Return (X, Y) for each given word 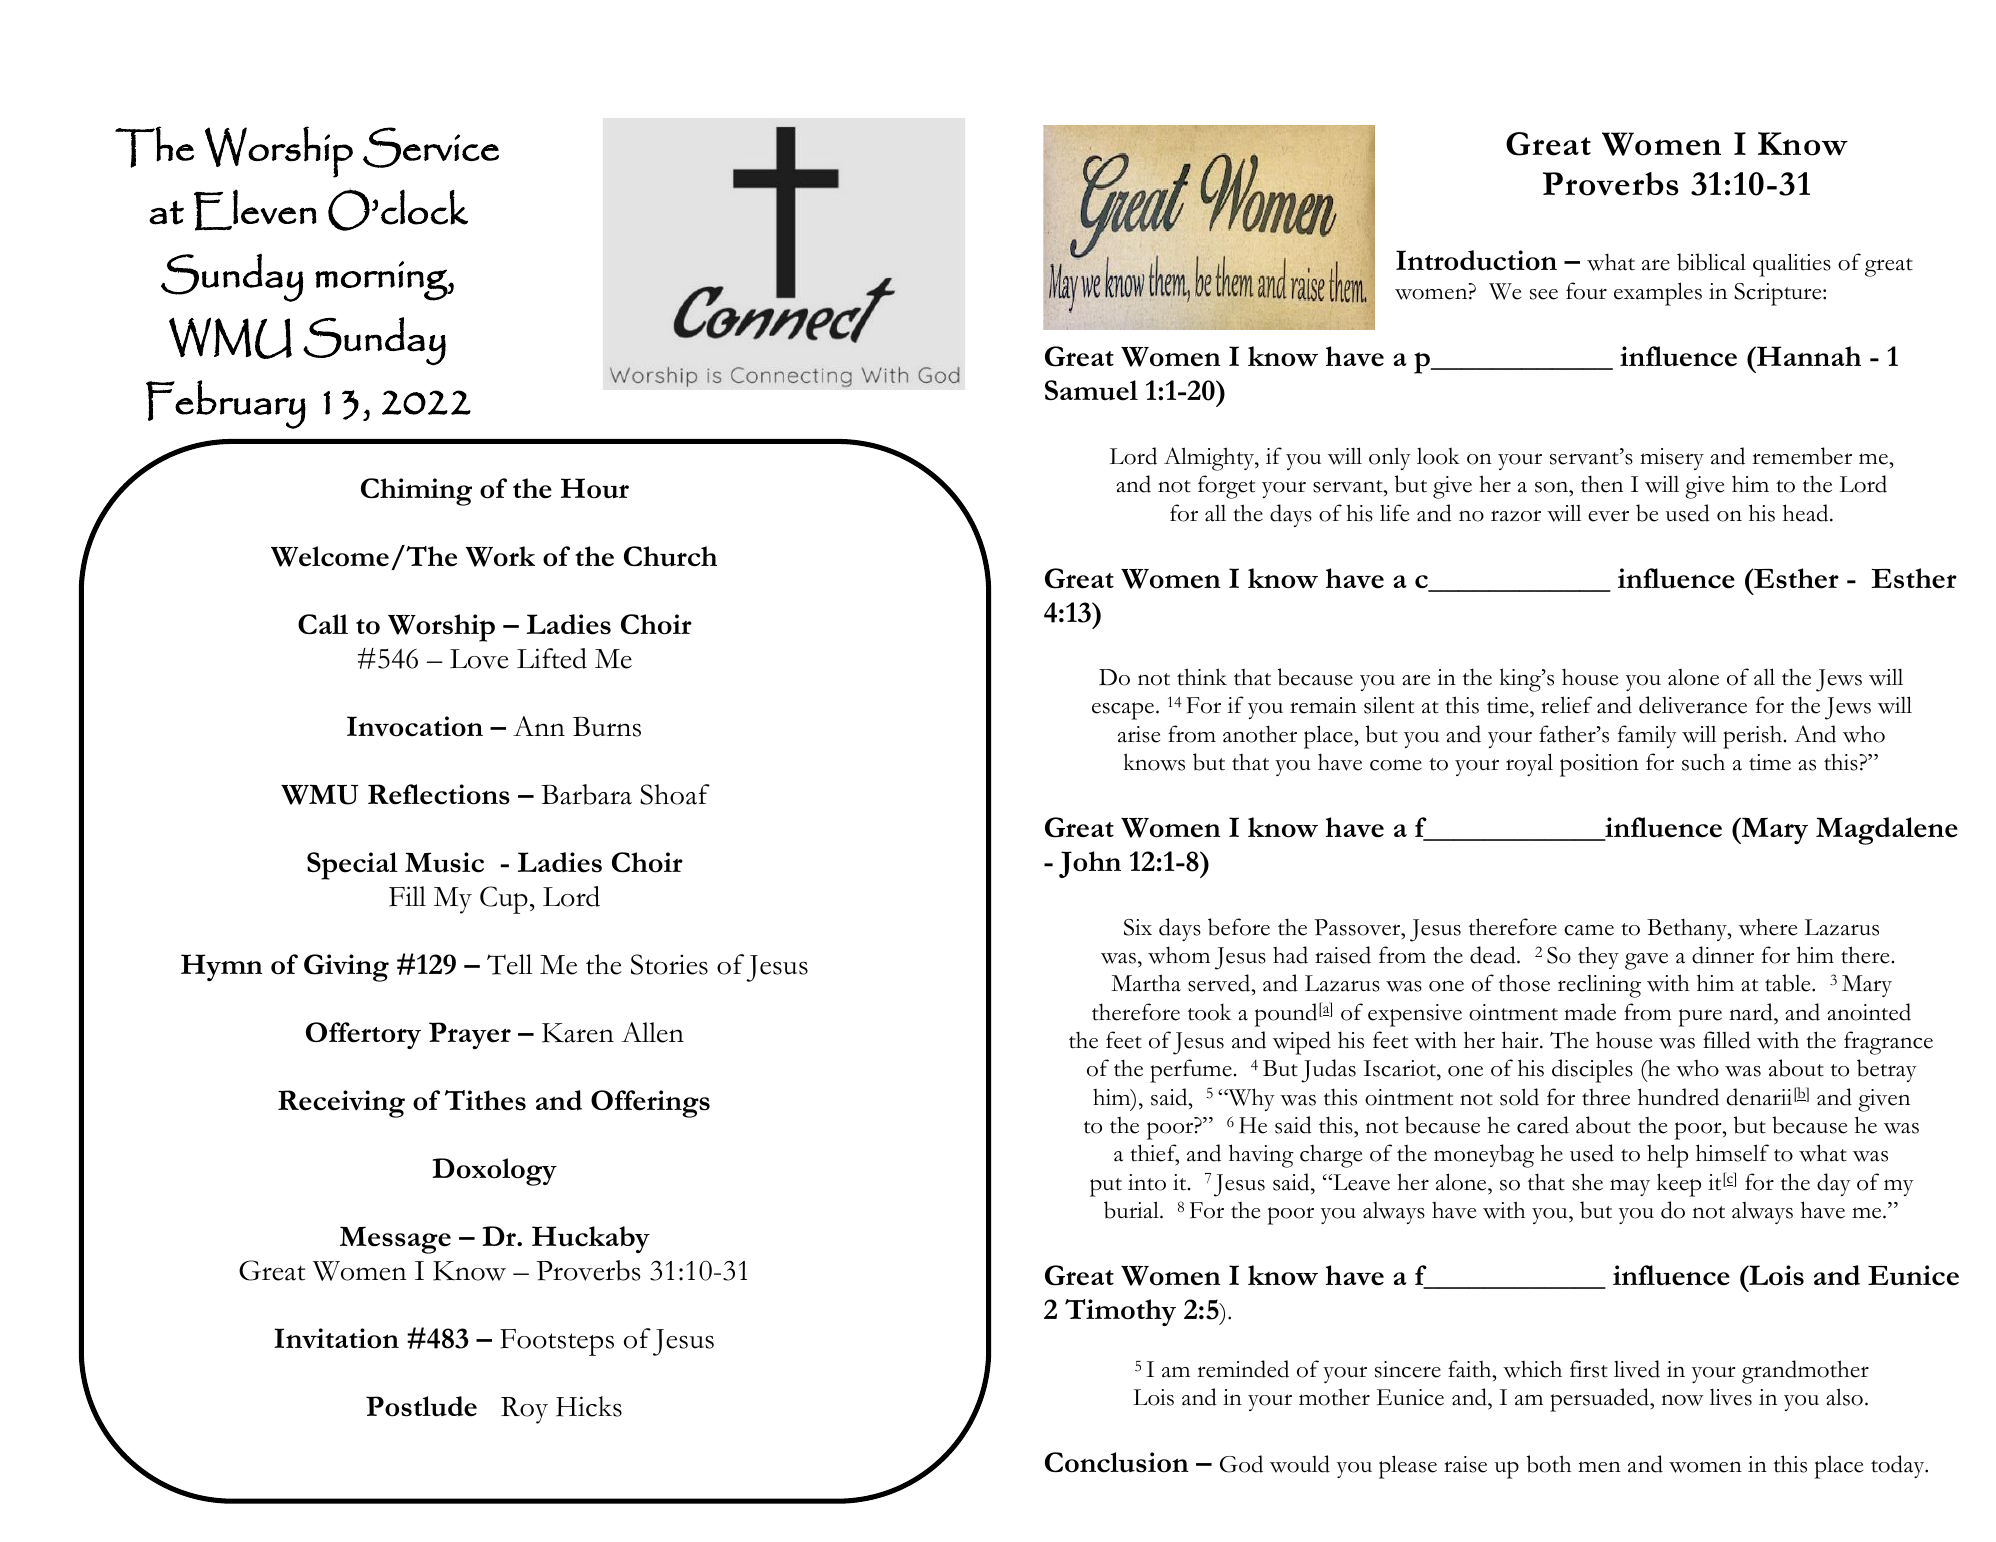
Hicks (589, 1406)
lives (1731, 1397)
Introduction (1476, 260)
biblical (1711, 262)
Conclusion (1117, 1462)
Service (431, 147)
